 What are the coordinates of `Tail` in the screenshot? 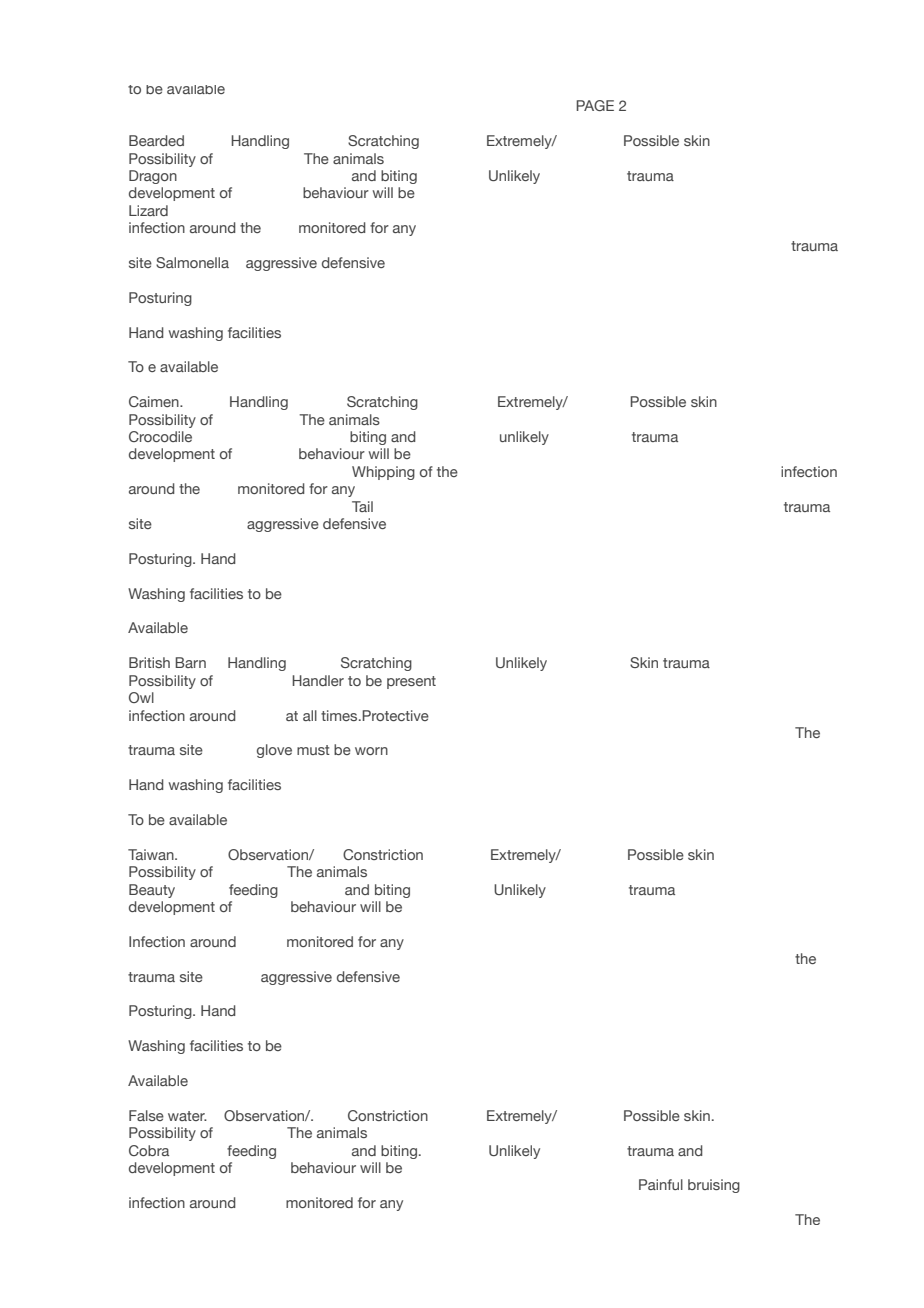 It's located at (362, 506).
